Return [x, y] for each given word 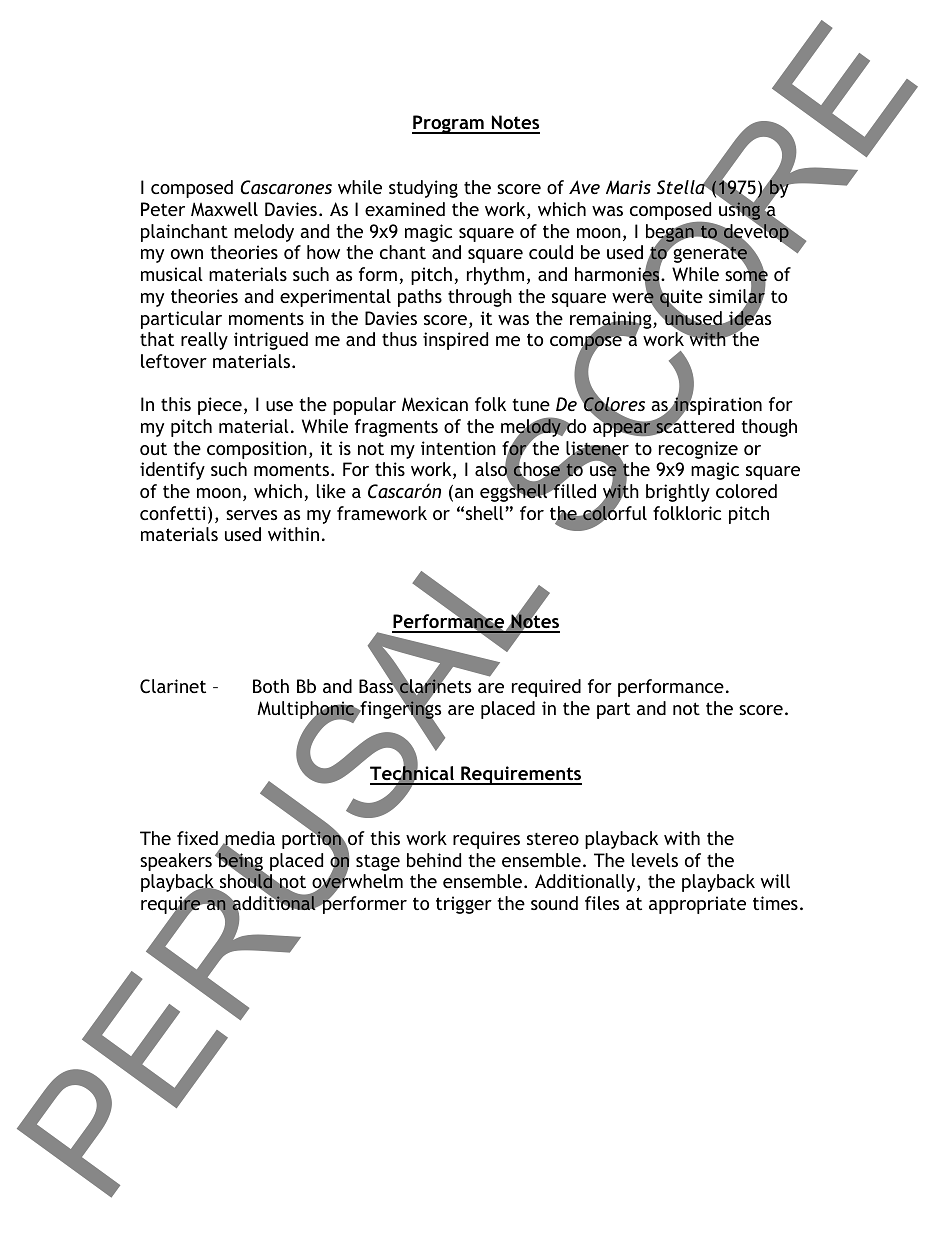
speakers [176, 862]
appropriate [697, 905]
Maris [628, 187]
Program [449, 124]
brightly [678, 493]
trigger [464, 905]
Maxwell [224, 209]
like [331, 491]
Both [271, 686]
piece [220, 406]
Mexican [435, 404]
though [769, 428]
